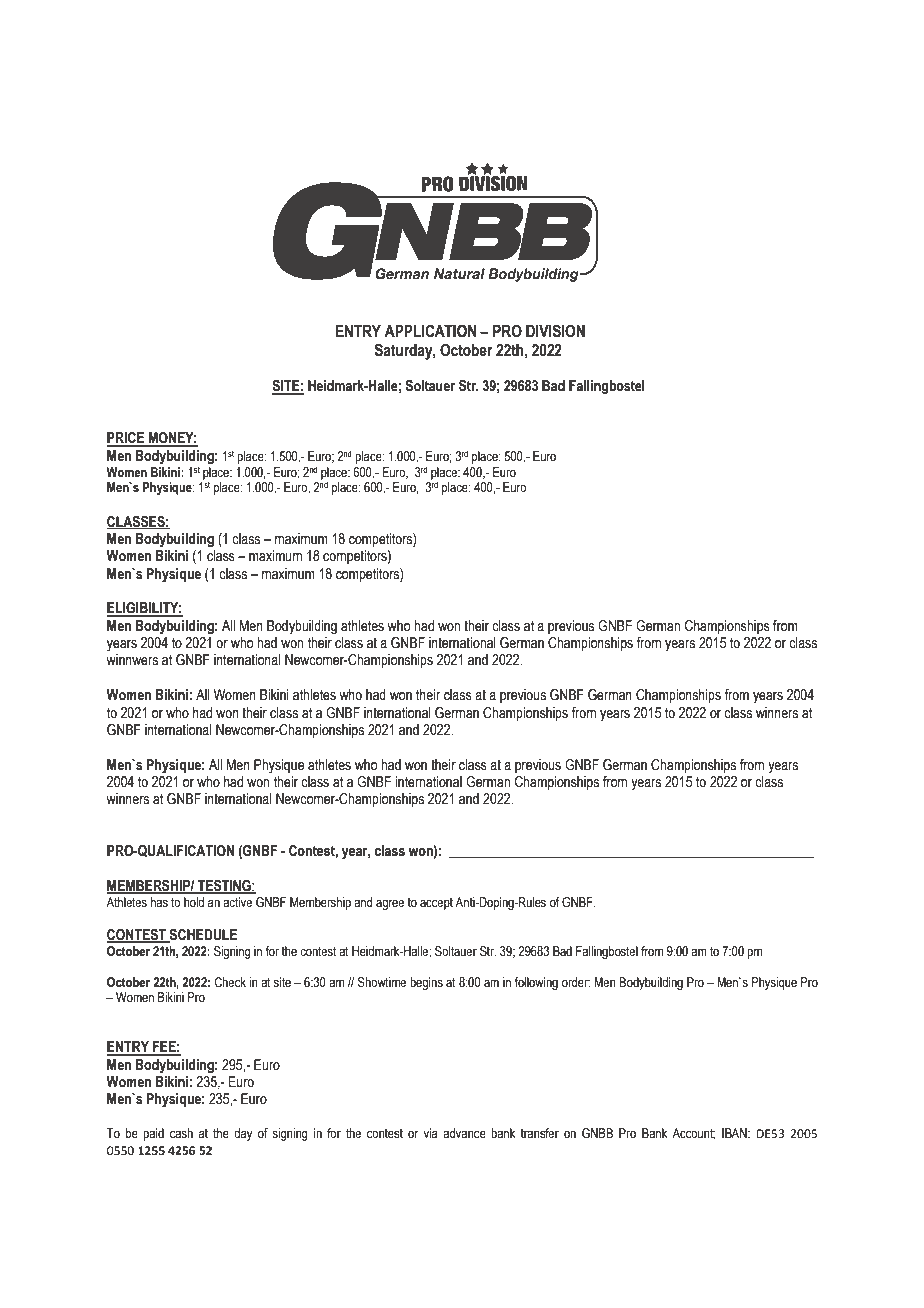  Describe the element at coordinates (436, 903) in the document. I see `accept` at that location.
